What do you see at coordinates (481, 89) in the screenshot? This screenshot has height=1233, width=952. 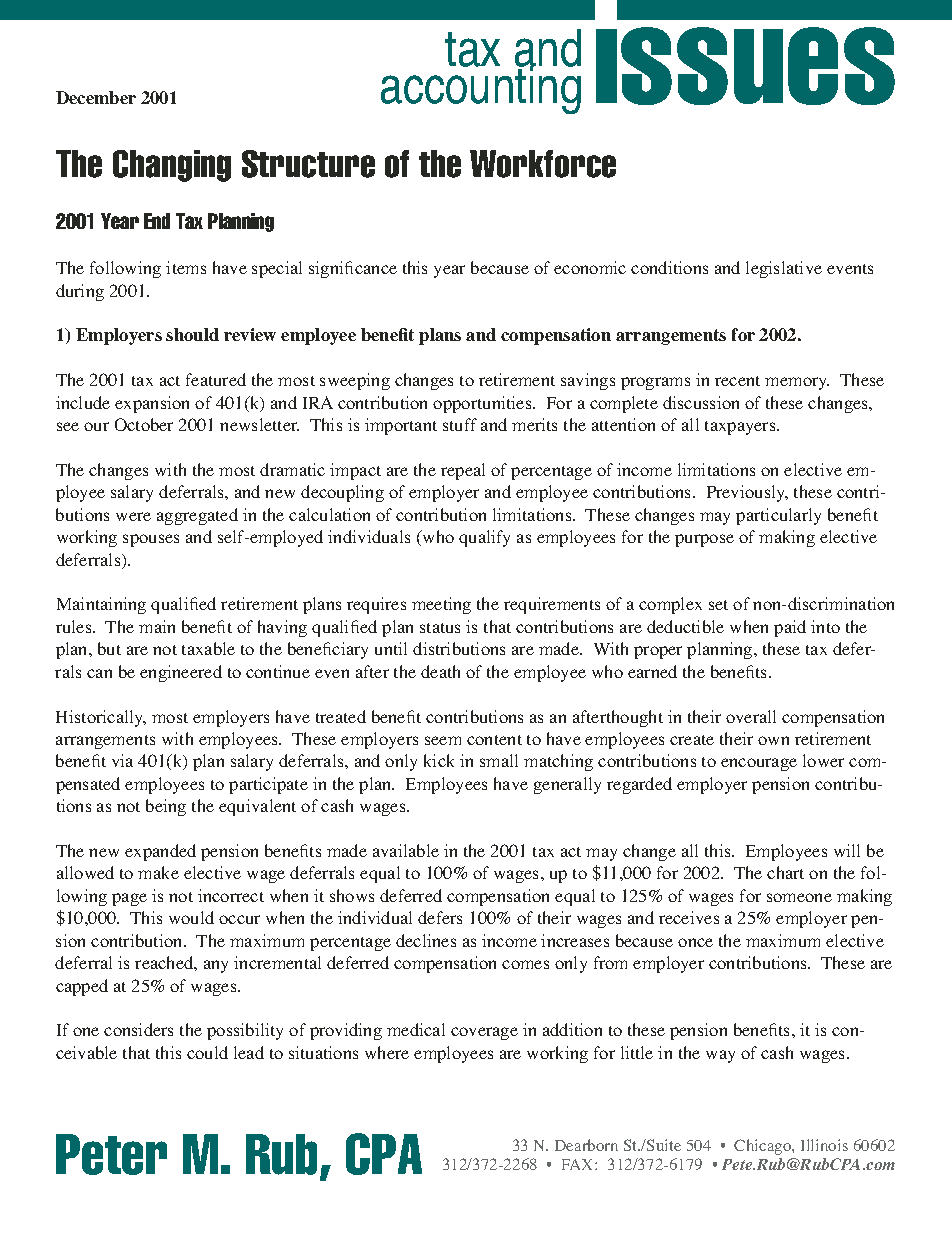 I see `accounting` at bounding box center [481, 89].
